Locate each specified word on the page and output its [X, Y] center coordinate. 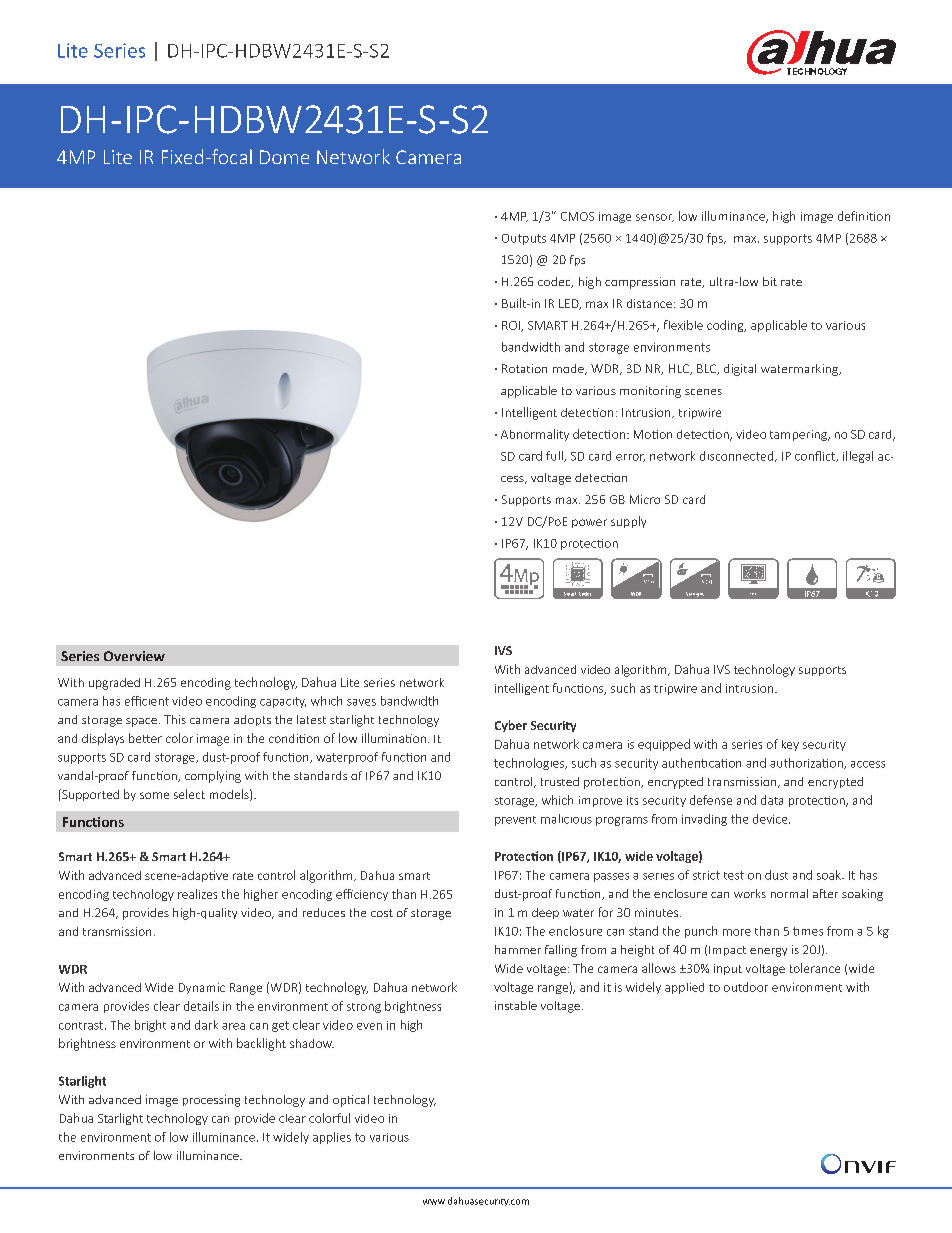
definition [864, 216]
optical [351, 1101]
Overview [134, 656]
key [790, 745]
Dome [284, 157]
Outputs [524, 239]
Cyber [511, 726]
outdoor [746, 987]
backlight [261, 1044]
